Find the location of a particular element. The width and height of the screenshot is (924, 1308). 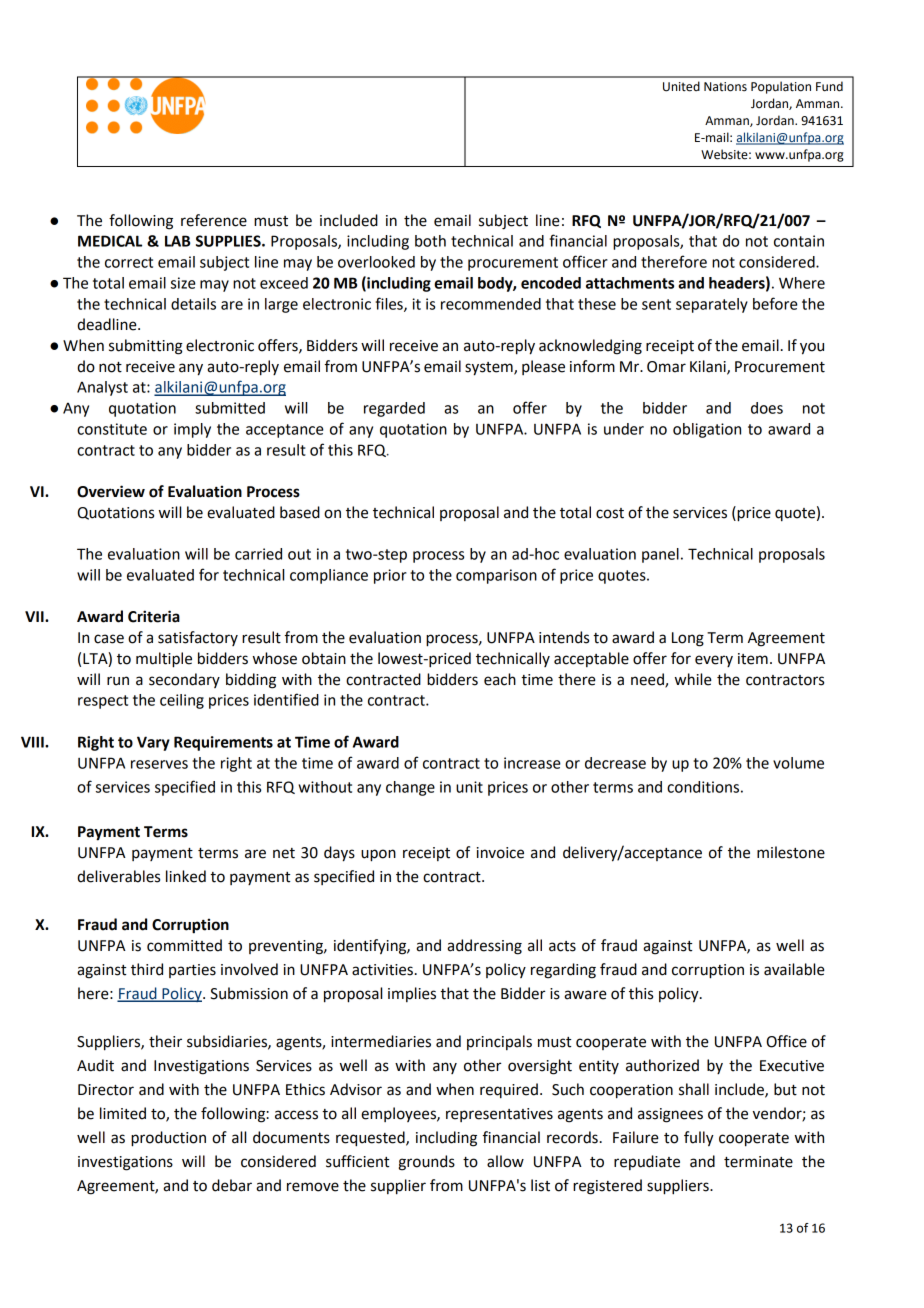

Nations is located at coordinates (725, 87).
